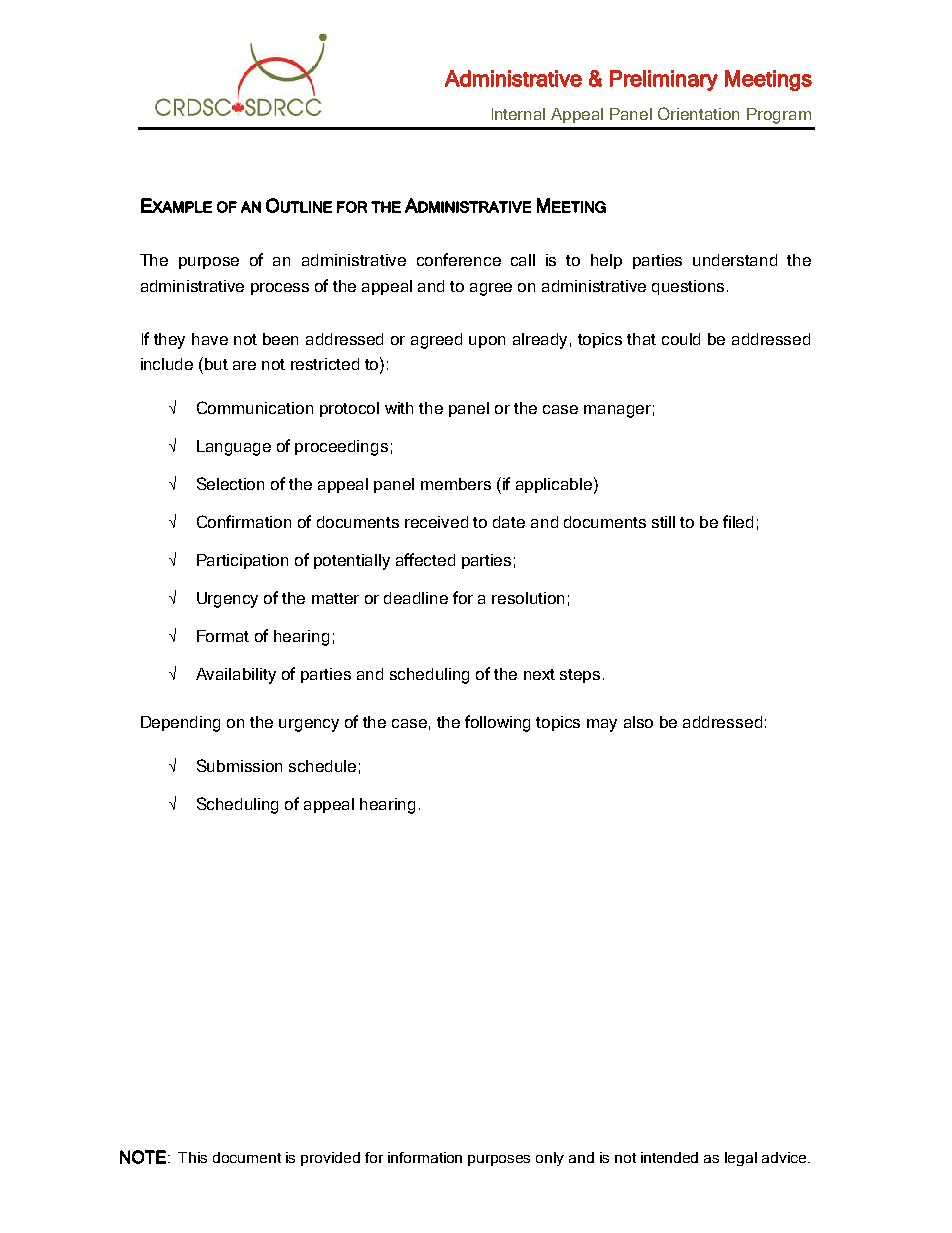  I want to click on are, so click(244, 365).
